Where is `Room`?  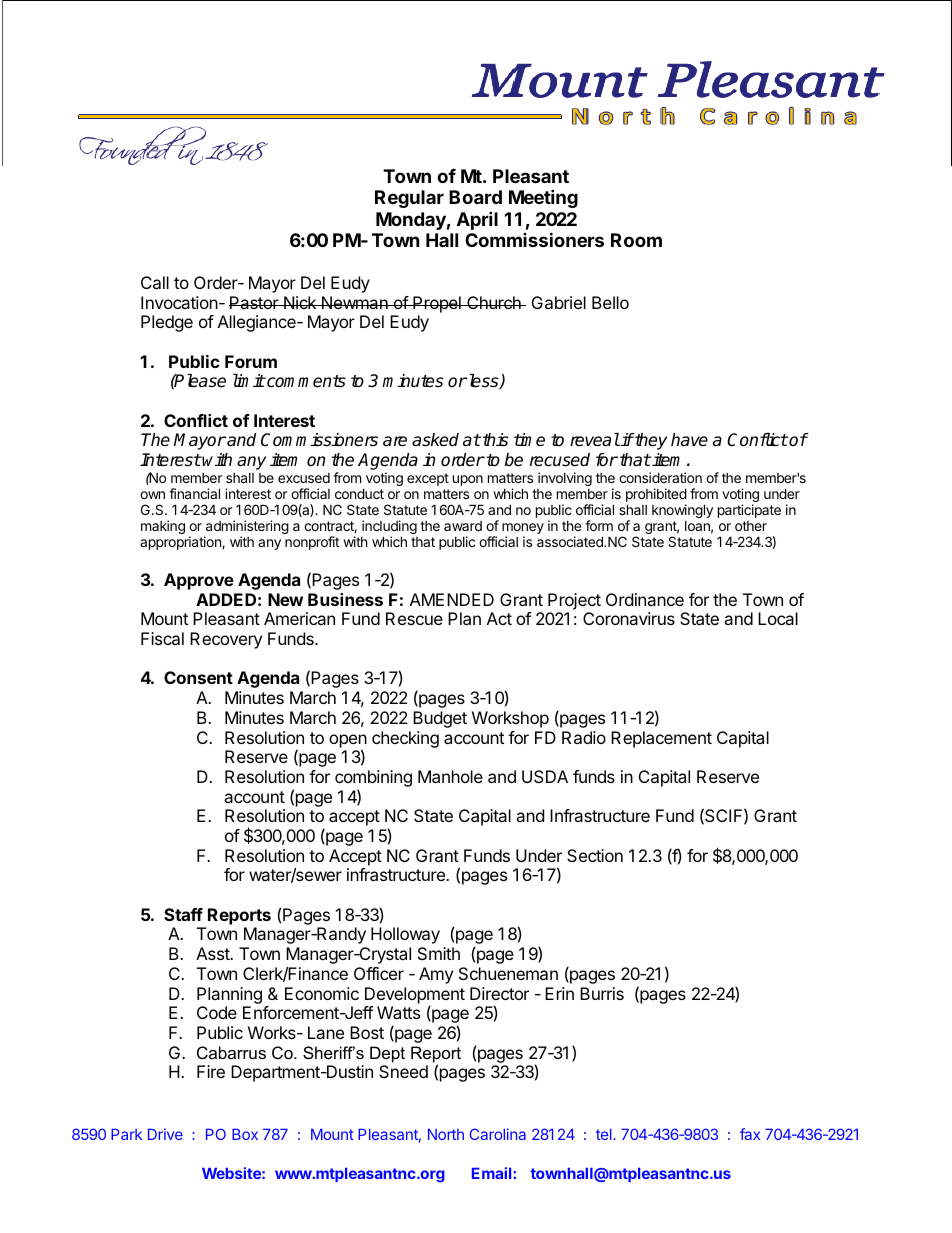
Room is located at coordinates (636, 240).
